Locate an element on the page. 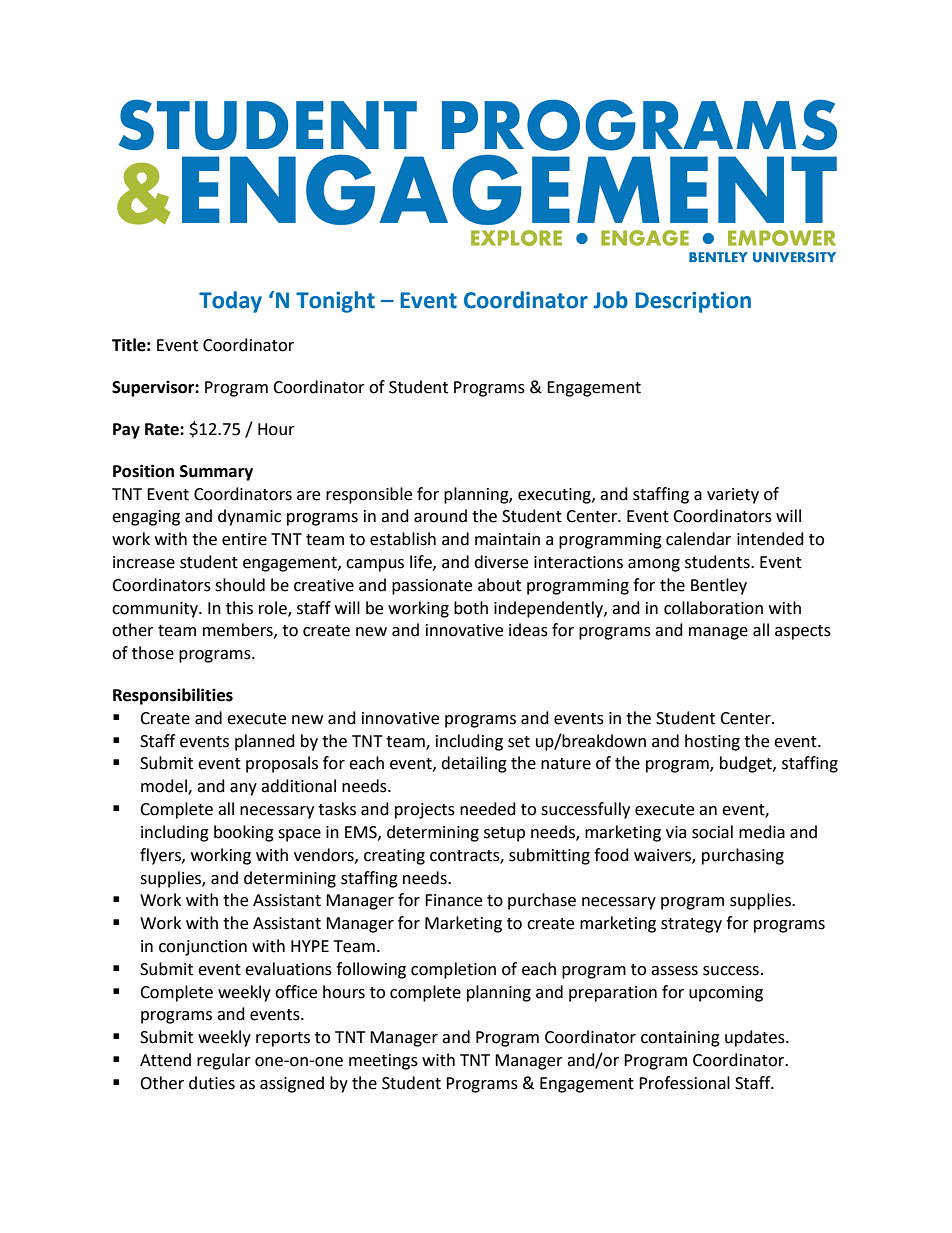 Image resolution: width=952 pixels, height=1233 pixels. Tonight is located at coordinates (335, 302).
